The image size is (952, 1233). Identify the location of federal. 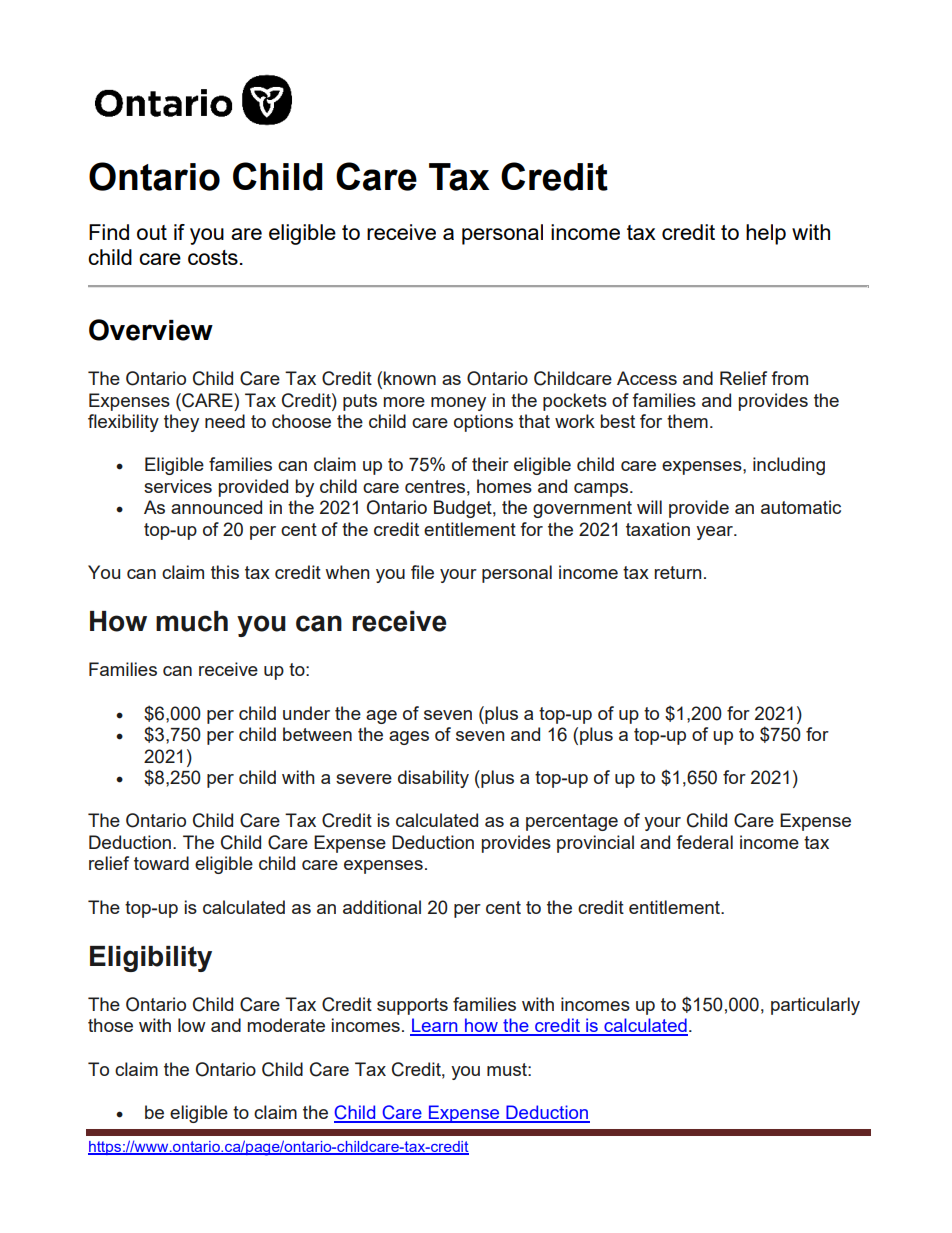
(704, 842).
